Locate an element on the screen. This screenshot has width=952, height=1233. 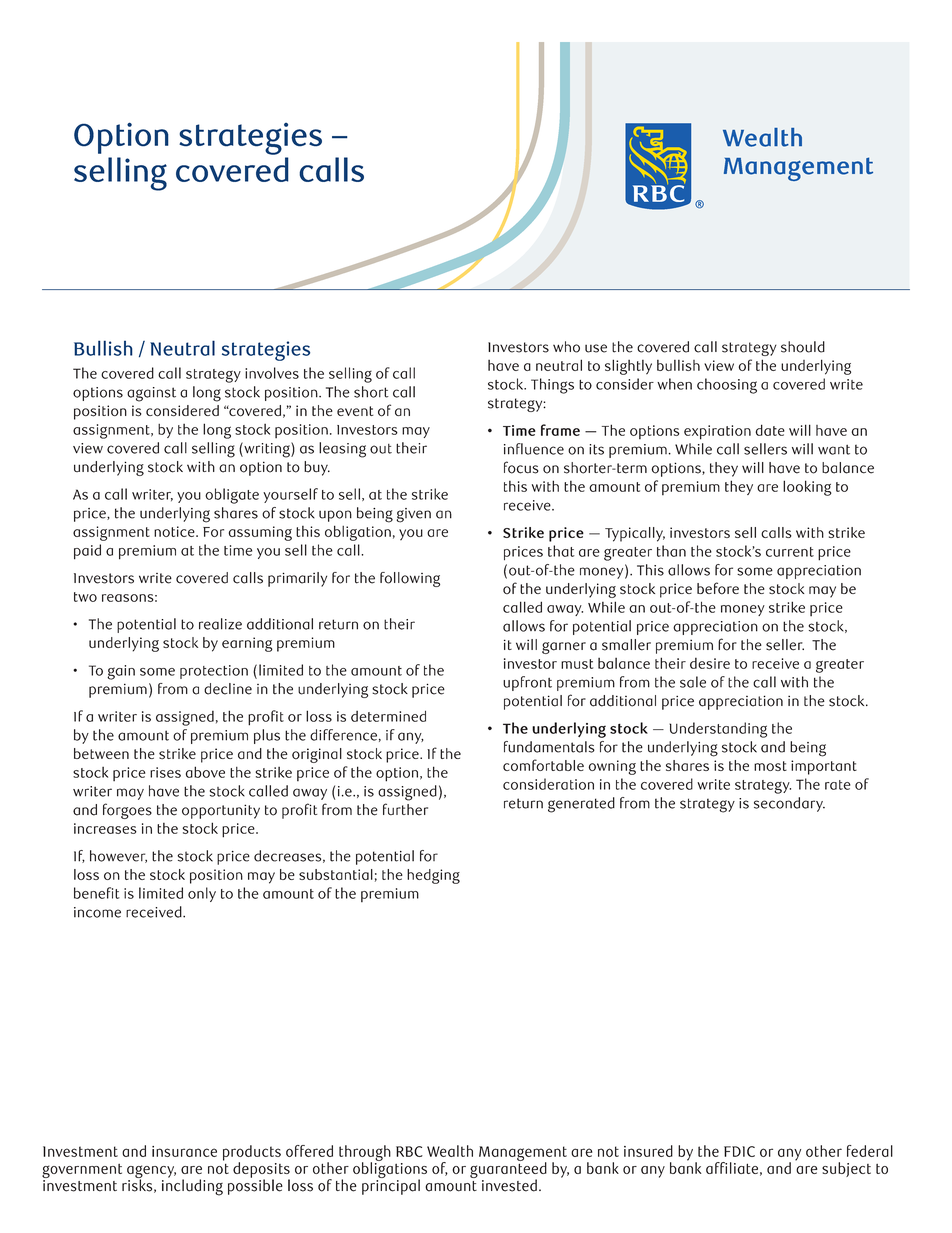
involves is located at coordinates (272, 373).
